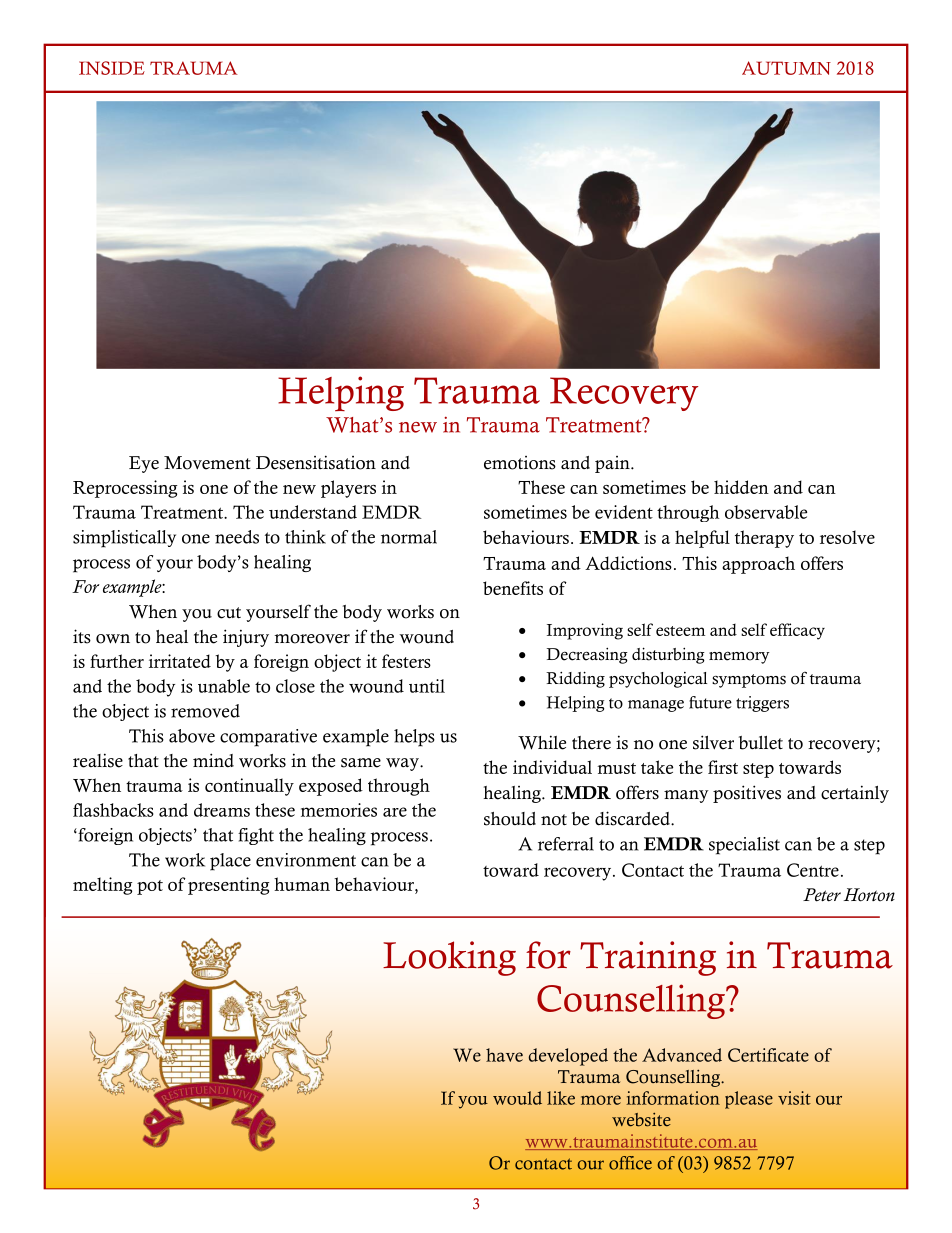  Describe the element at coordinates (517, 1098) in the screenshot. I see `would` at that location.
